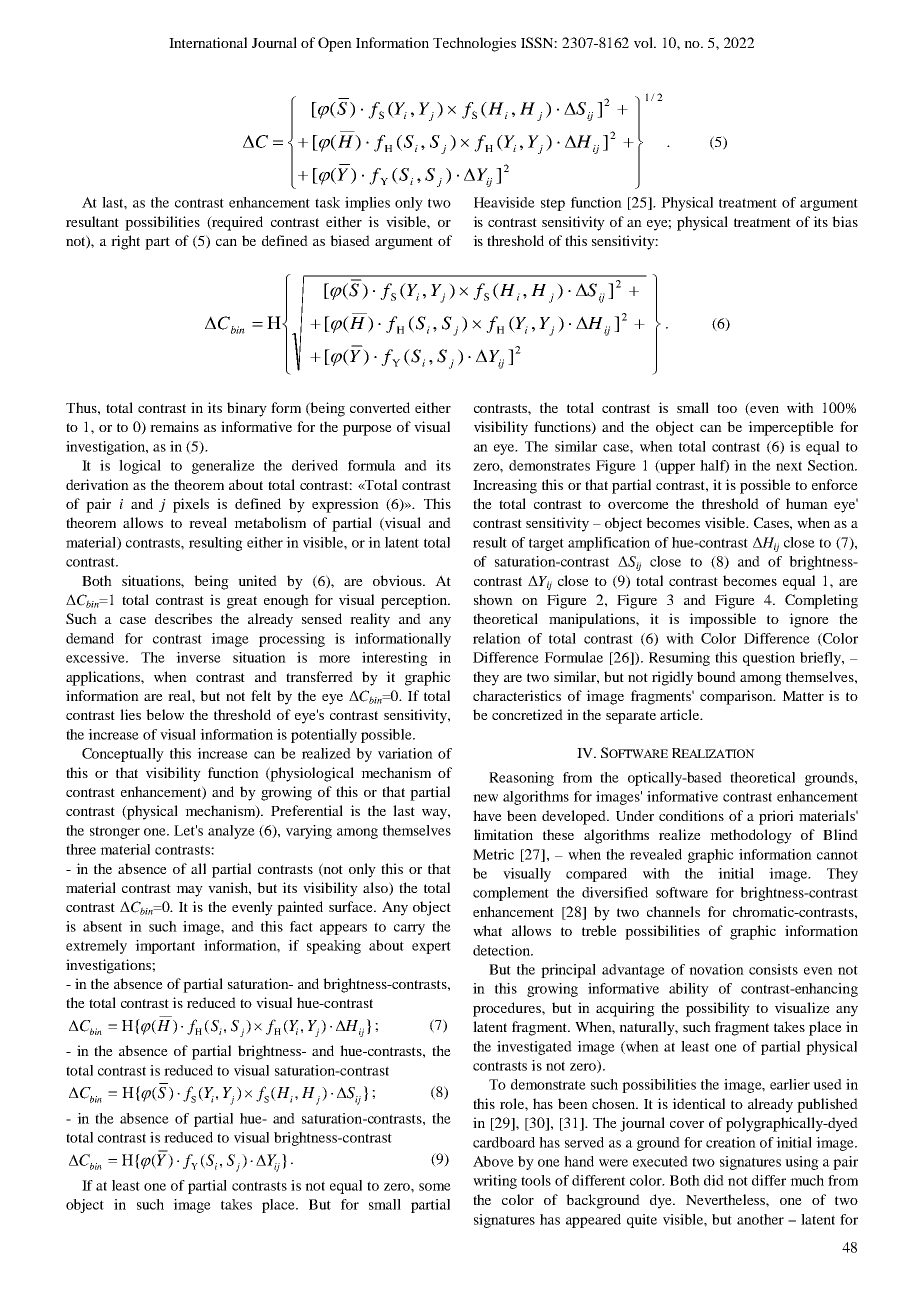 Image resolution: width=924 pixels, height=1308 pixels. What do you see at coordinates (435, 1187) in the screenshot?
I see `some` at bounding box center [435, 1187].
